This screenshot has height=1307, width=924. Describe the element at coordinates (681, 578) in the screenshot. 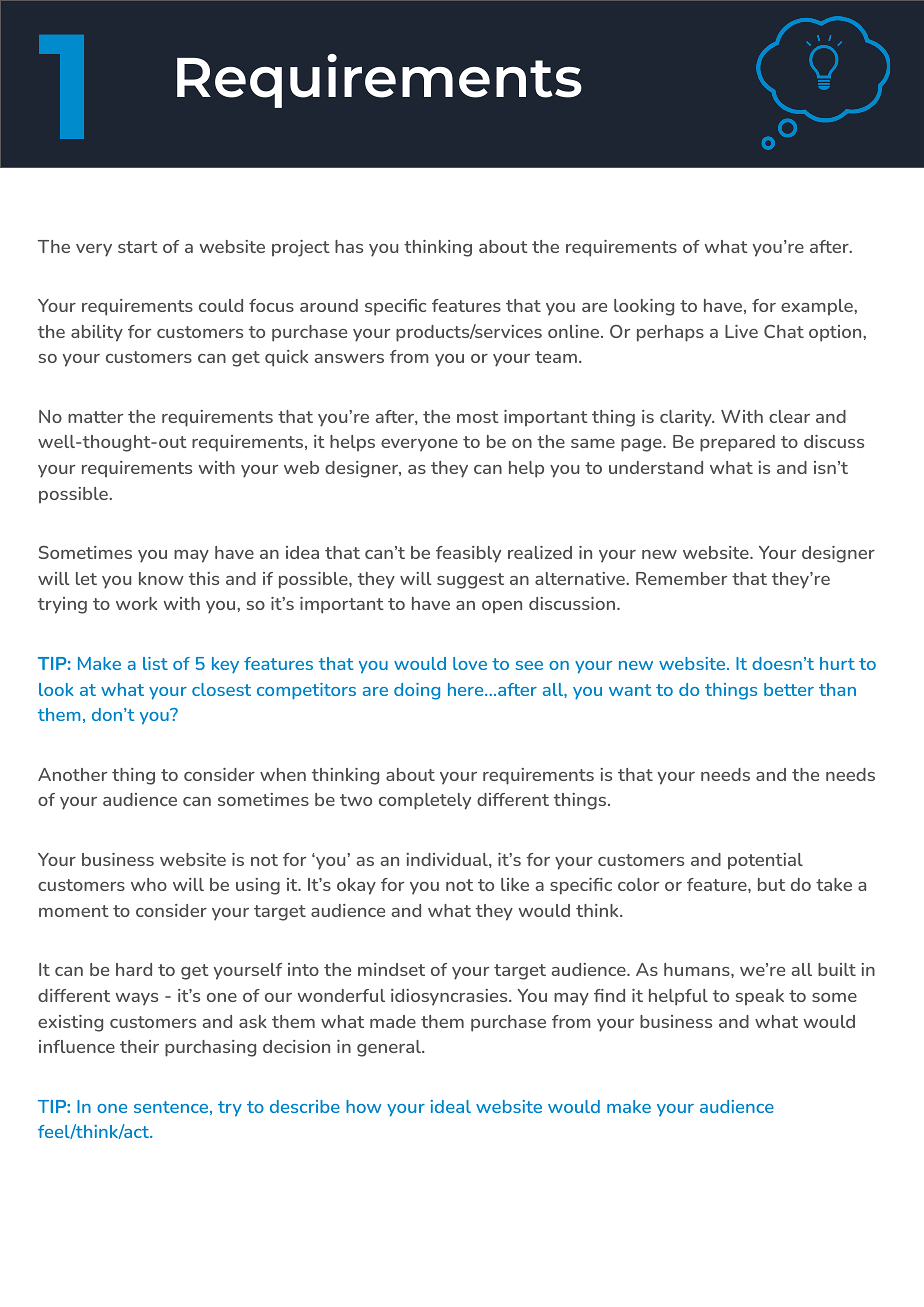

I see `Remember` at that location.
